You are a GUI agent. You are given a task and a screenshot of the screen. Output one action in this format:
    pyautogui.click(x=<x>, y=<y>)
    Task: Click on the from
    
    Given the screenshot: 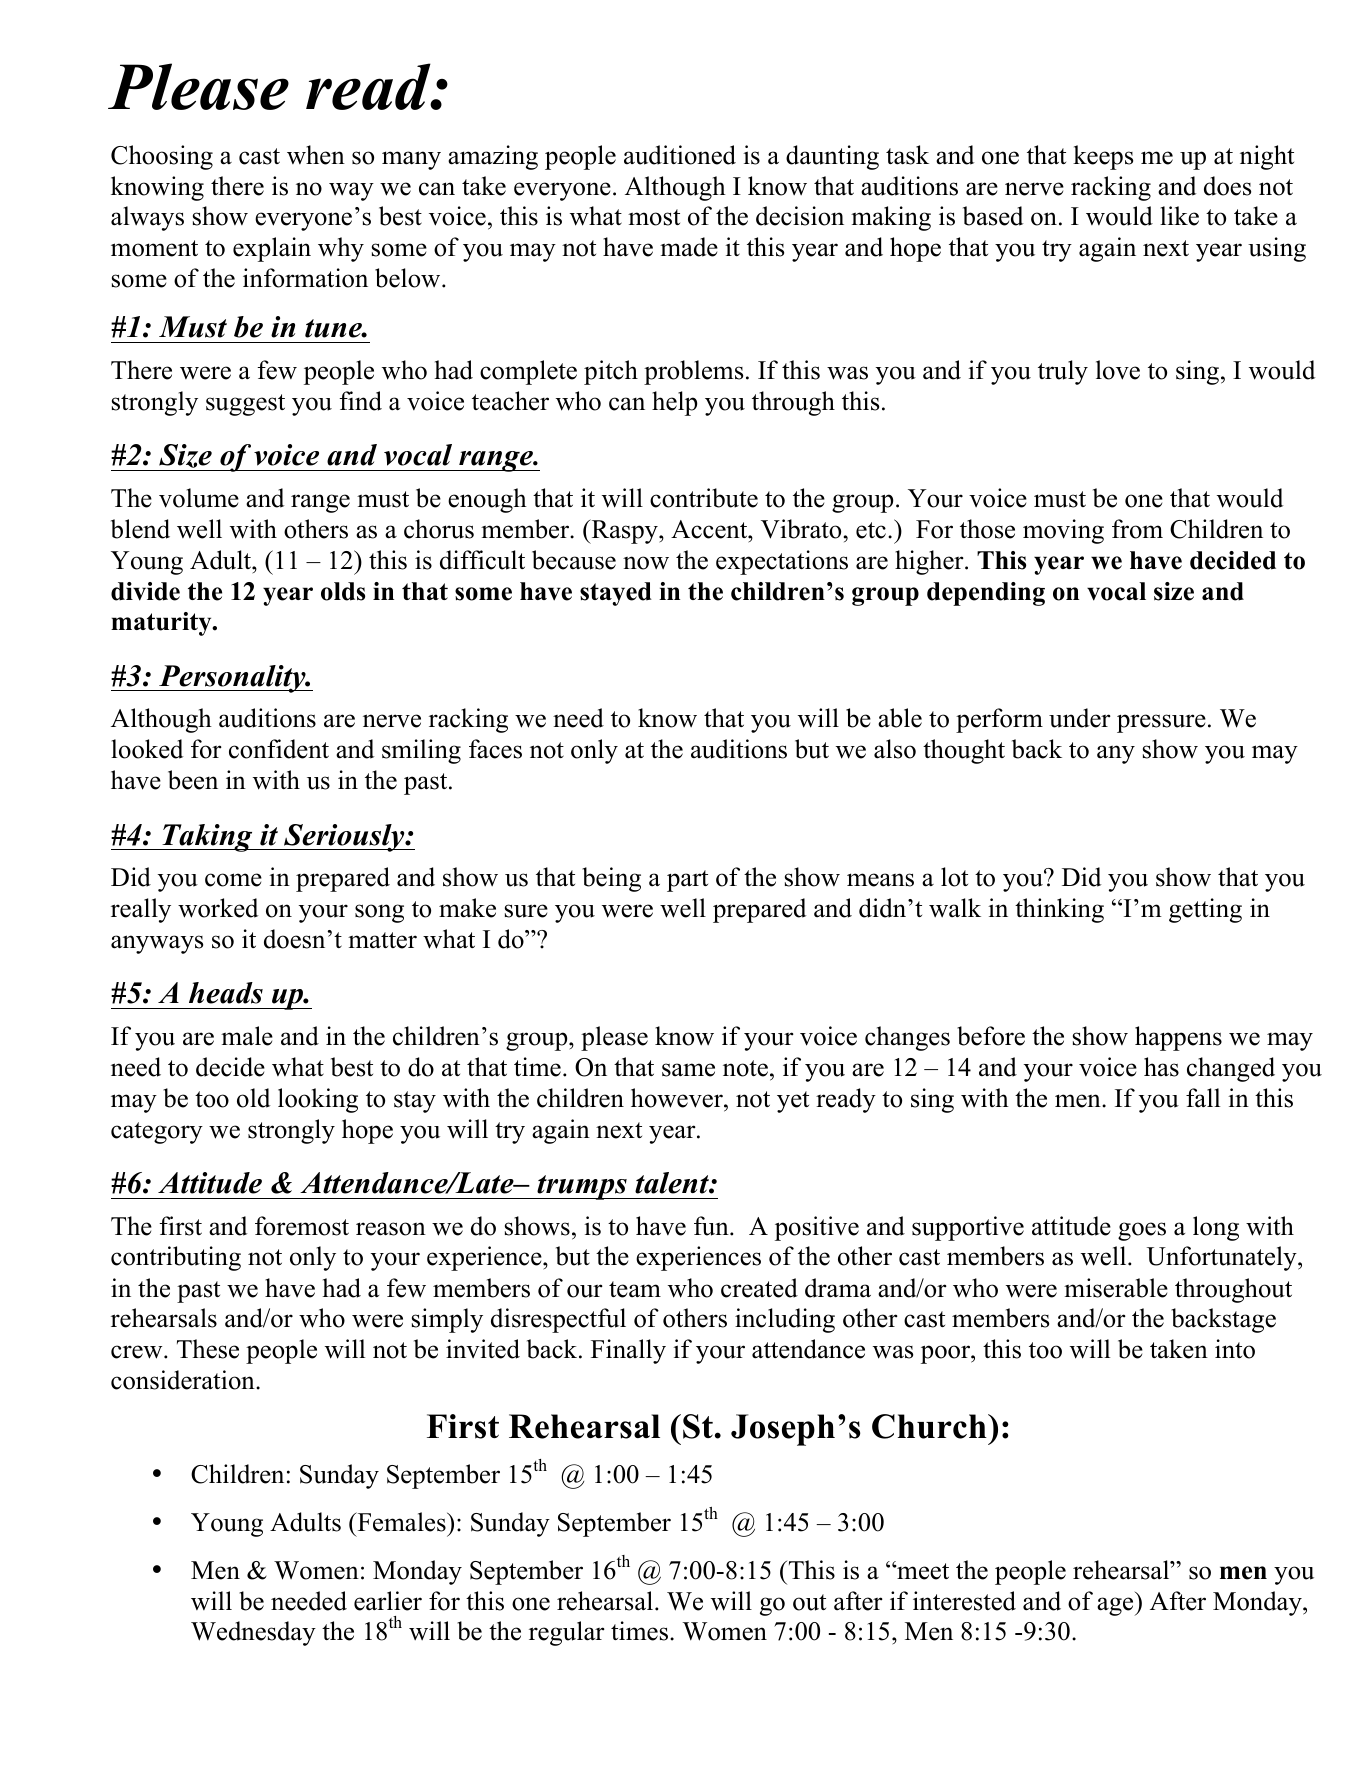 What is the action you would take?
    pyautogui.click(x=1137, y=529)
